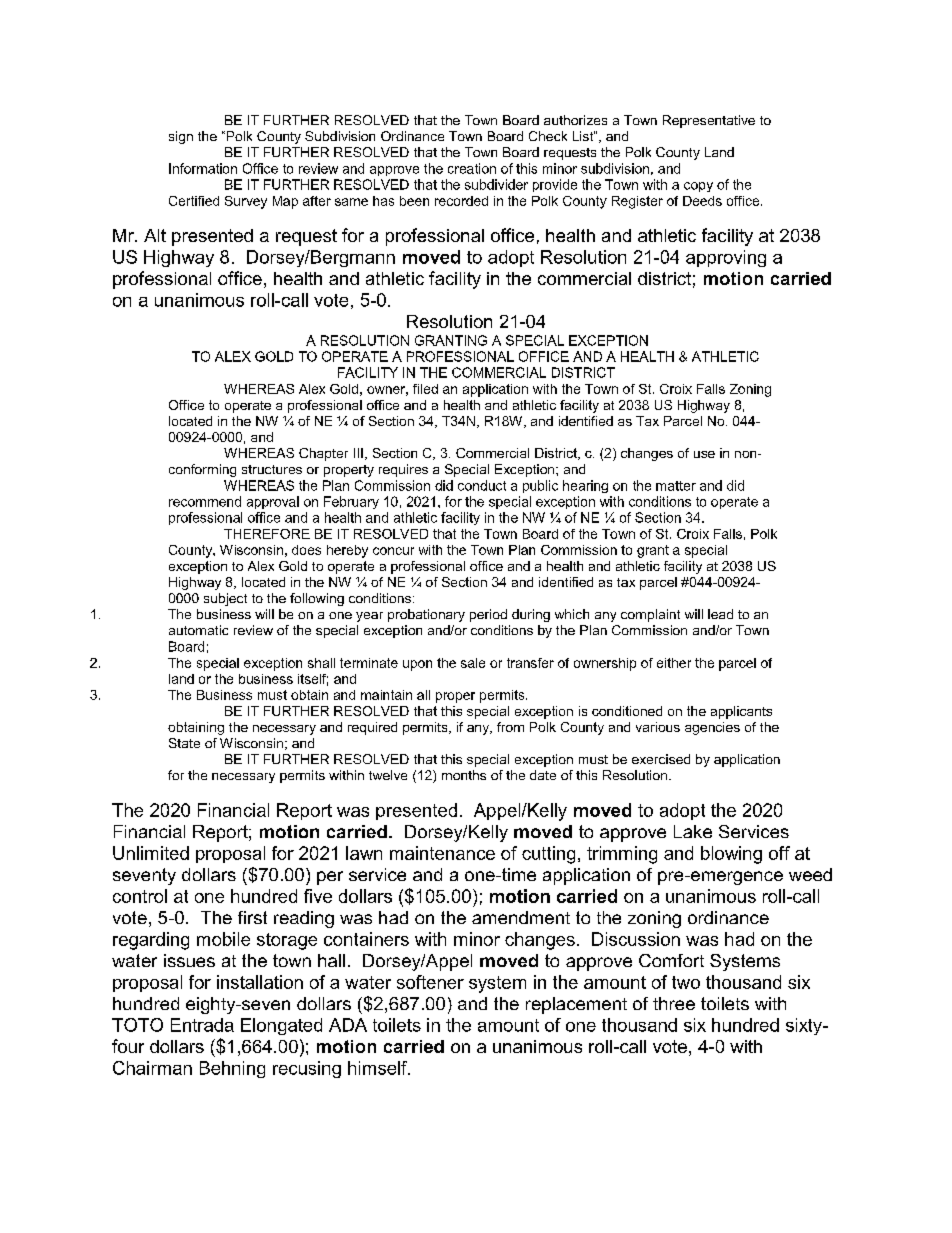 This page has width=952, height=1233. I want to click on approving, so click(726, 258).
